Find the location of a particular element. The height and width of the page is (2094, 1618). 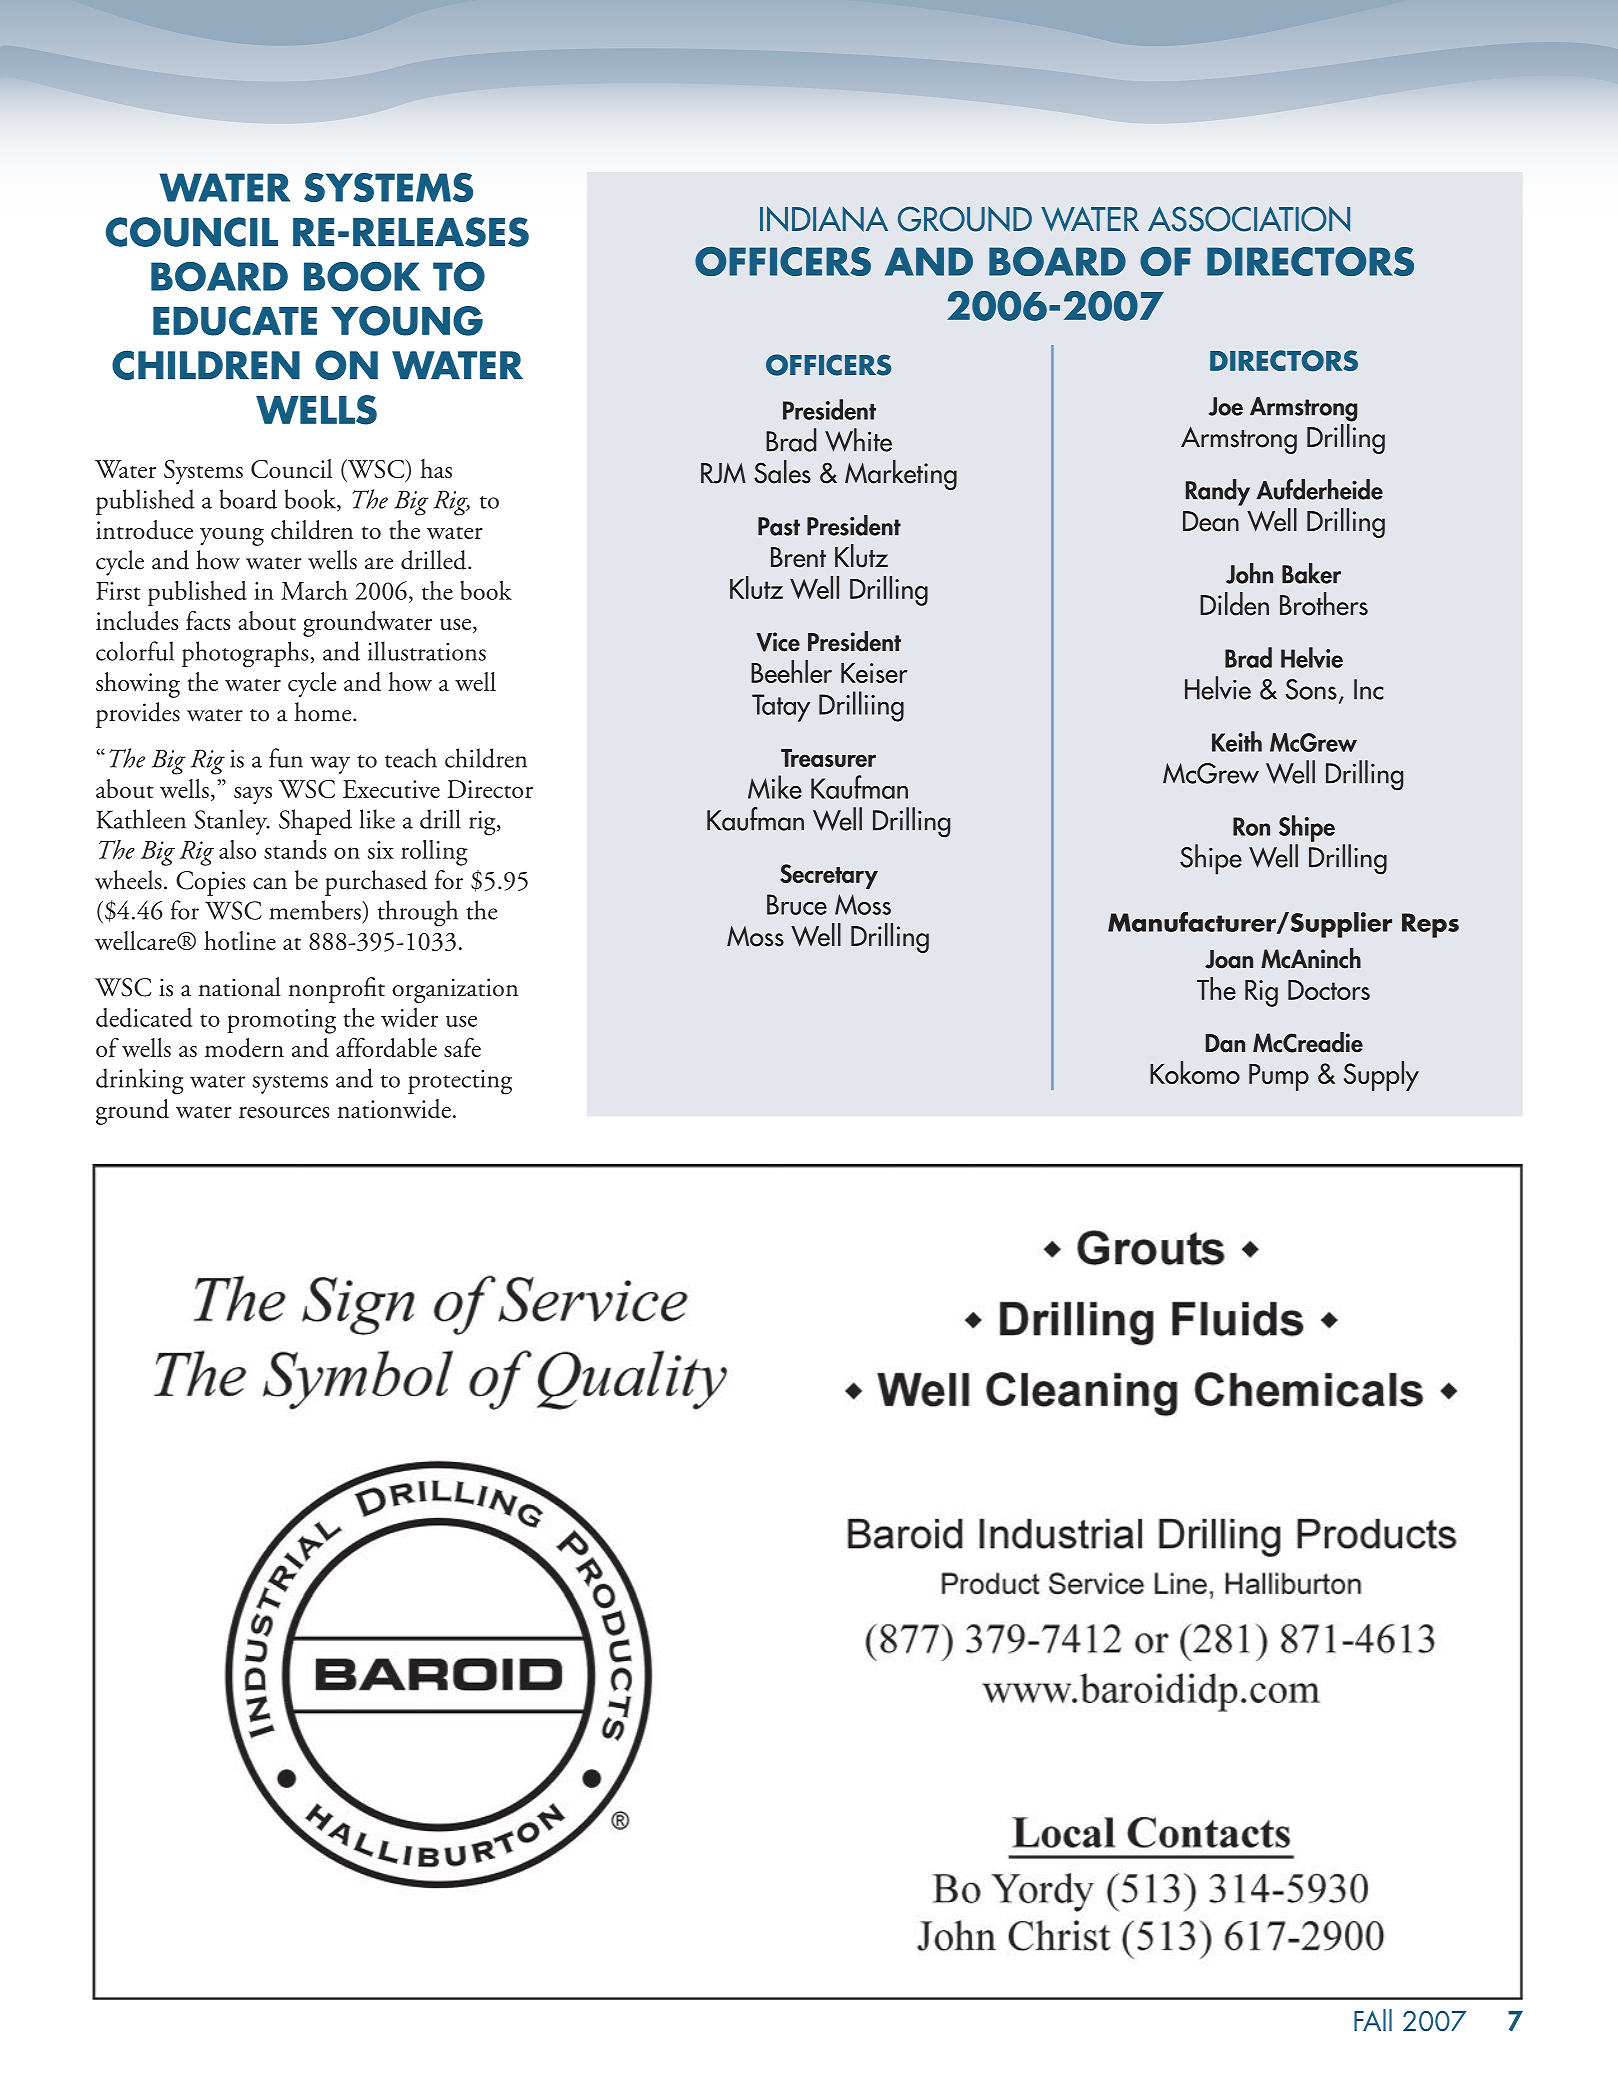

INDIANA is located at coordinates (824, 219).
